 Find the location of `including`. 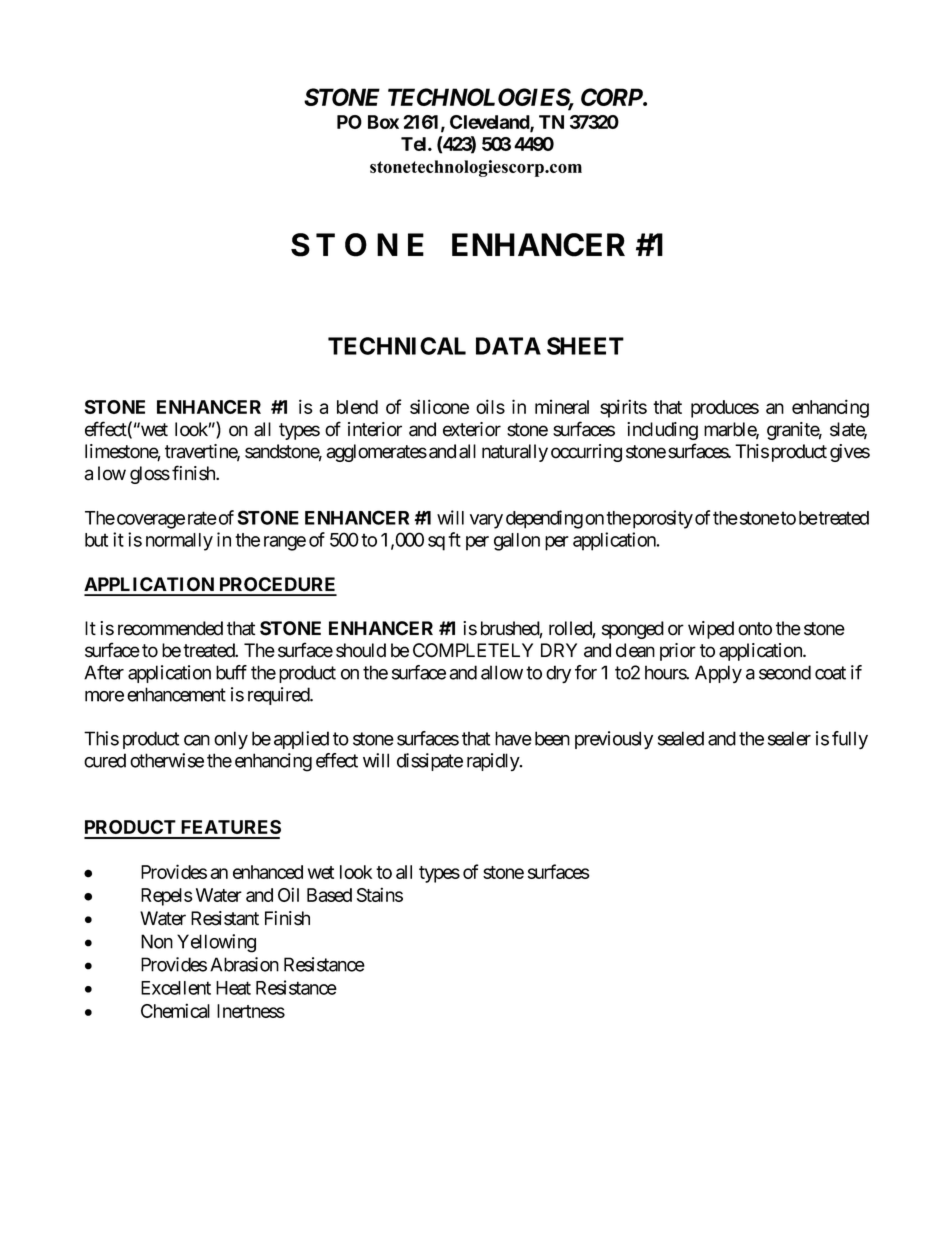

including is located at coordinates (662, 431).
